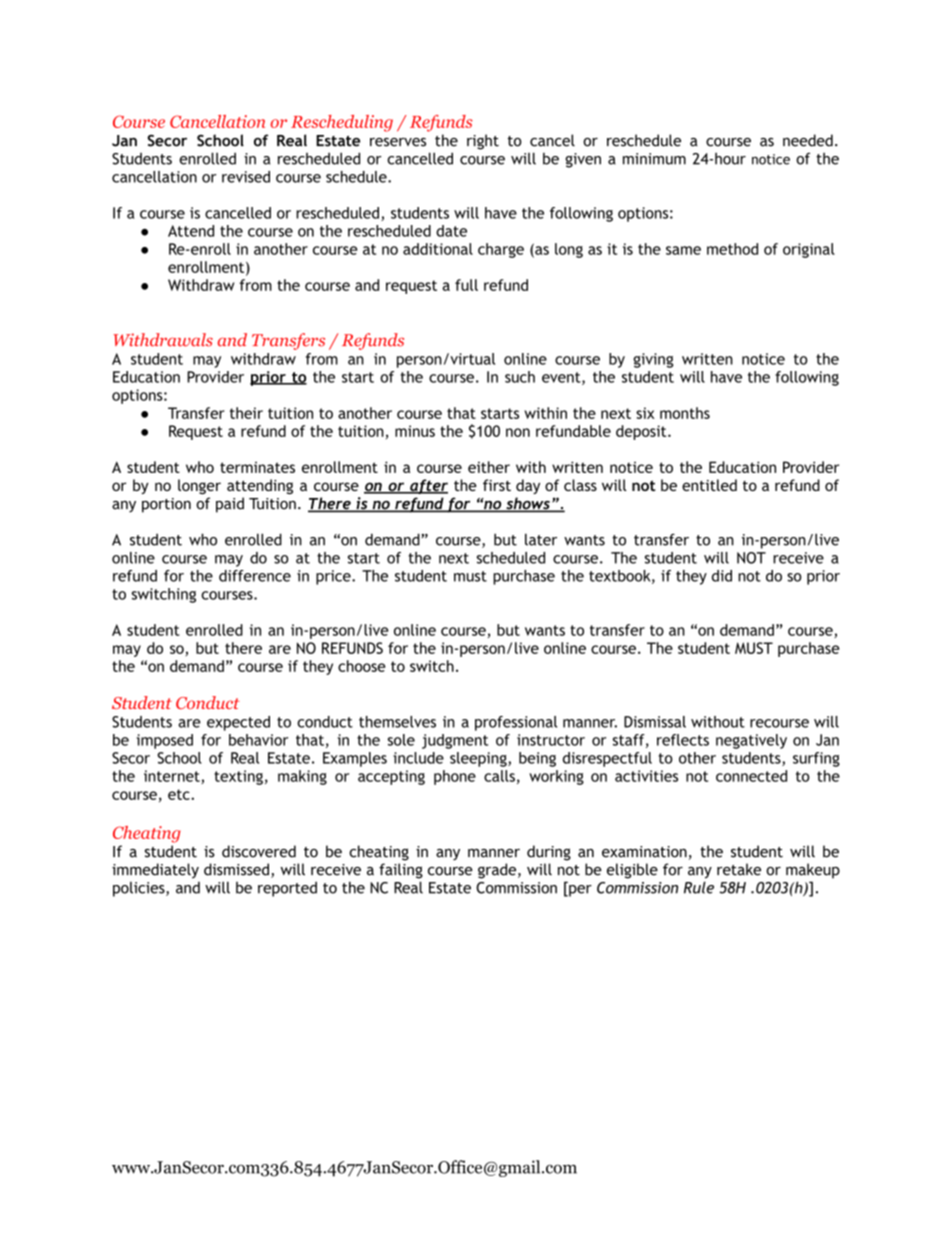 This image has width=952, height=1233. Describe the element at coordinates (808, 140) in the image. I see `needed` at that location.
